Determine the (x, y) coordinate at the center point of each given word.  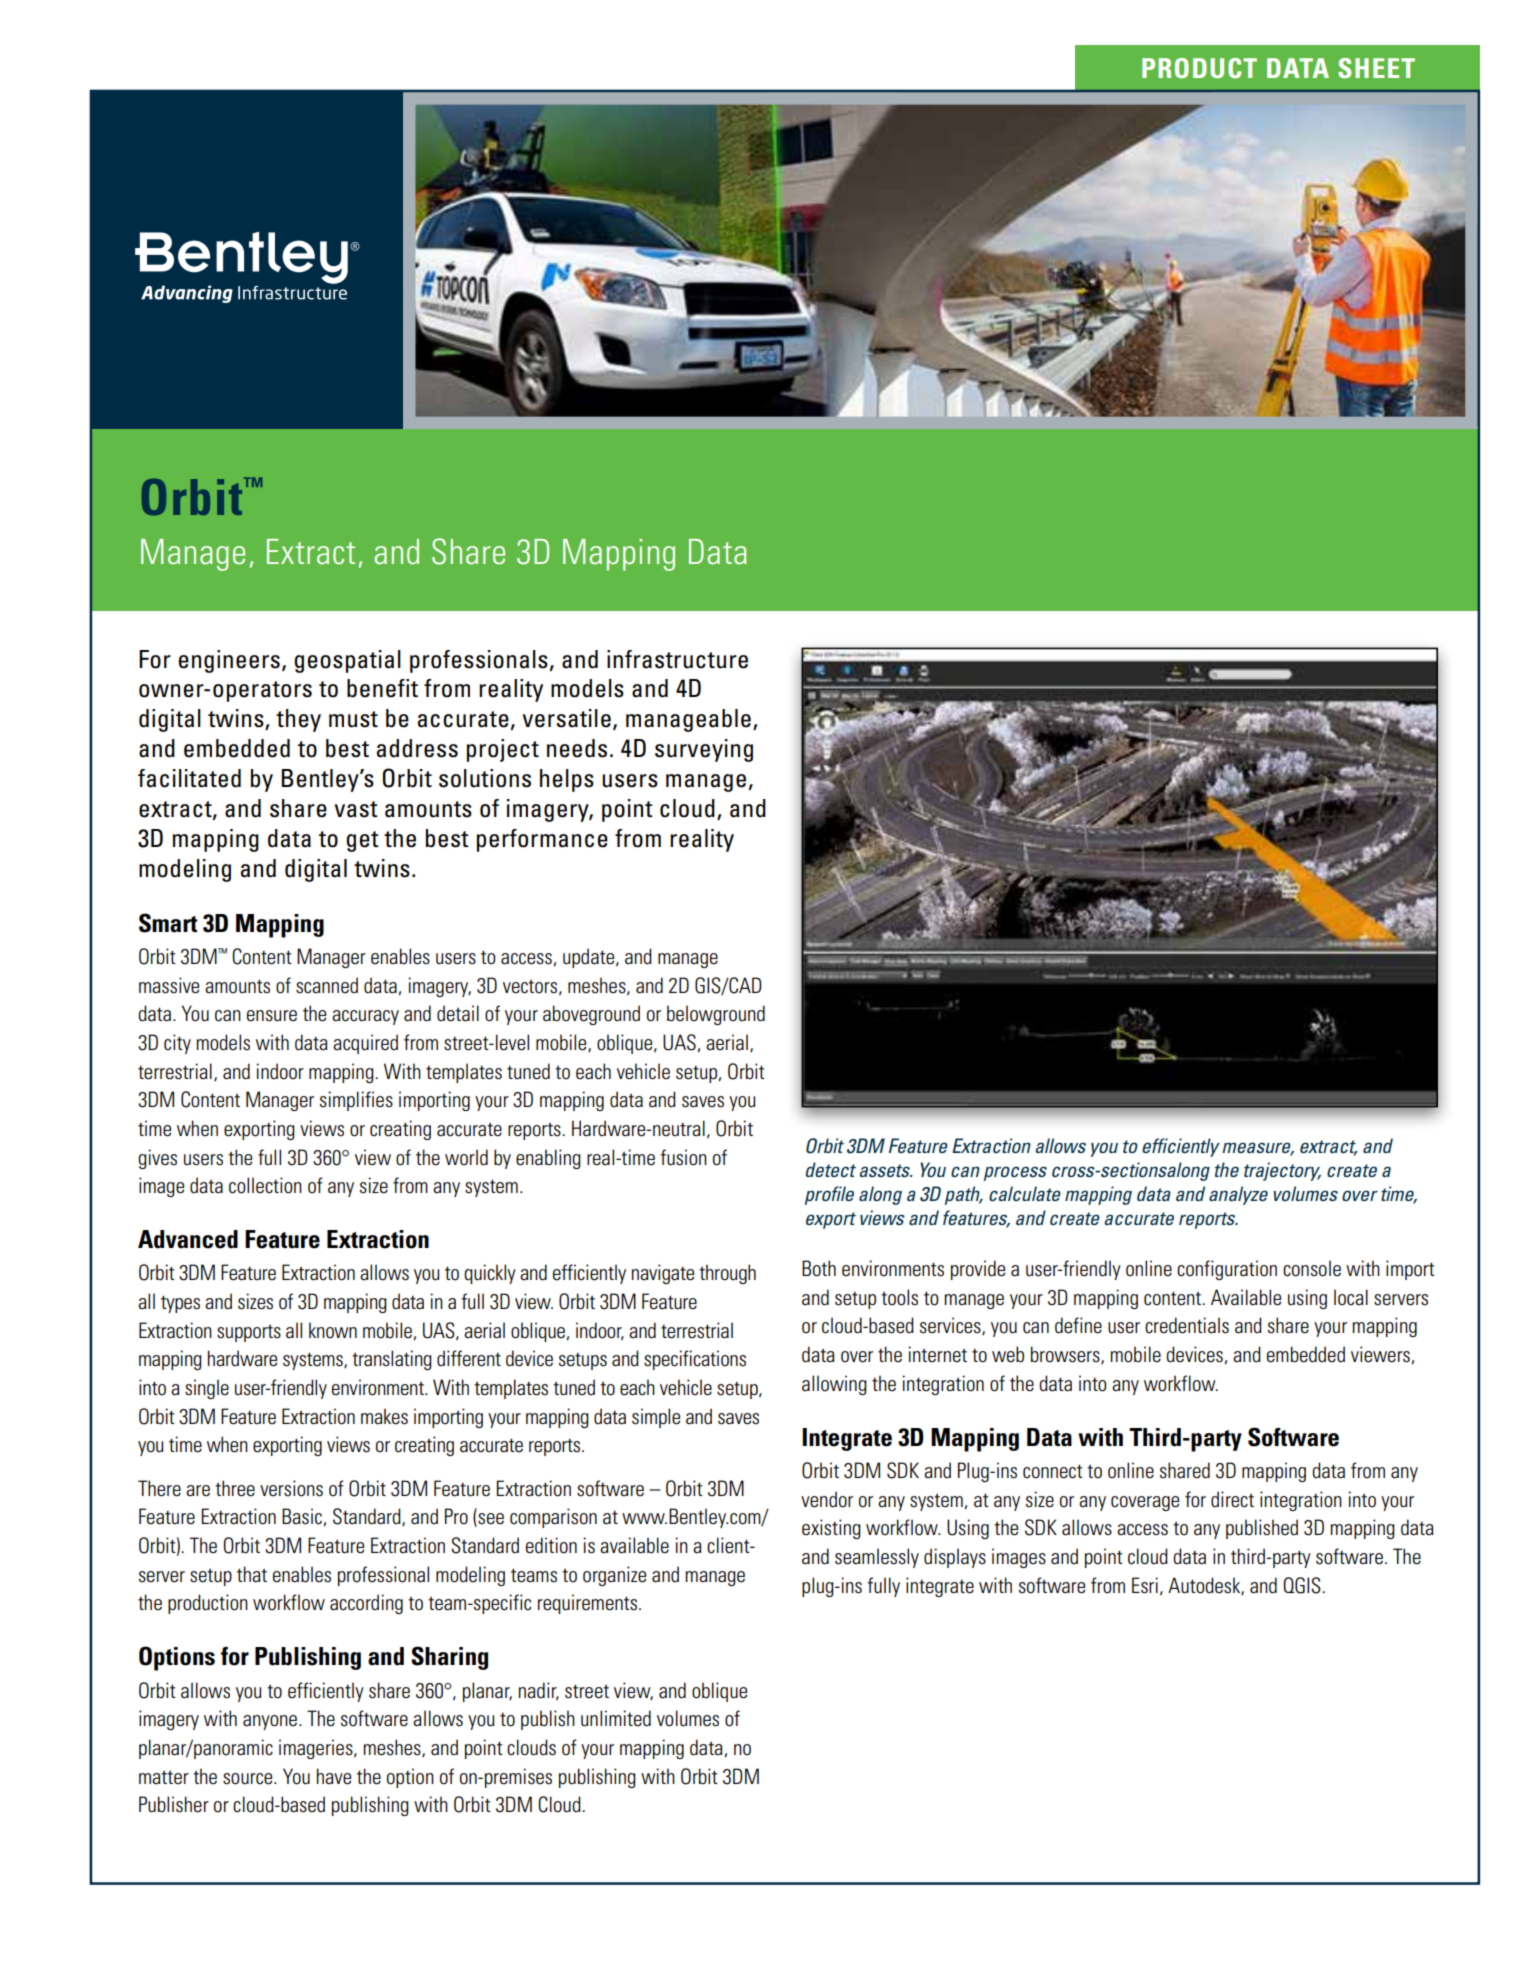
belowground (716, 1015)
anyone (270, 1722)
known (333, 1330)
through (727, 1274)
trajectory (1282, 1171)
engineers (229, 661)
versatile (567, 718)
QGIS (1303, 1585)
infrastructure (677, 659)
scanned (327, 985)
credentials (1187, 1325)
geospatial (347, 661)
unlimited (616, 1718)
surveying (704, 750)
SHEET (1376, 68)
